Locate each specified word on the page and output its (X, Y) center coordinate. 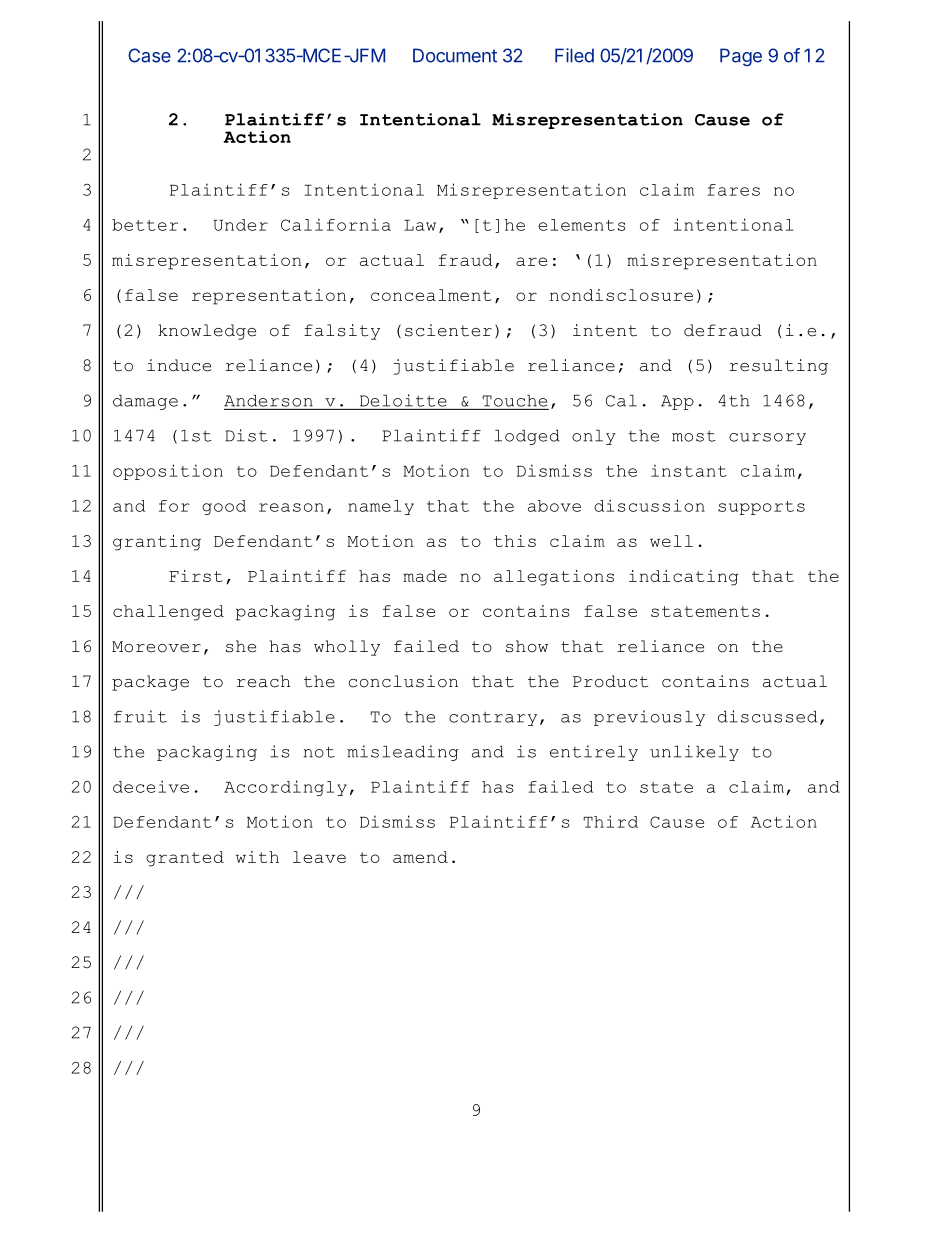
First (196, 576)
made (425, 576)
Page (741, 57)
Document (455, 55)
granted (185, 859)
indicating (684, 578)
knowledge (207, 332)
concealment (431, 295)
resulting (778, 367)
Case (149, 55)
